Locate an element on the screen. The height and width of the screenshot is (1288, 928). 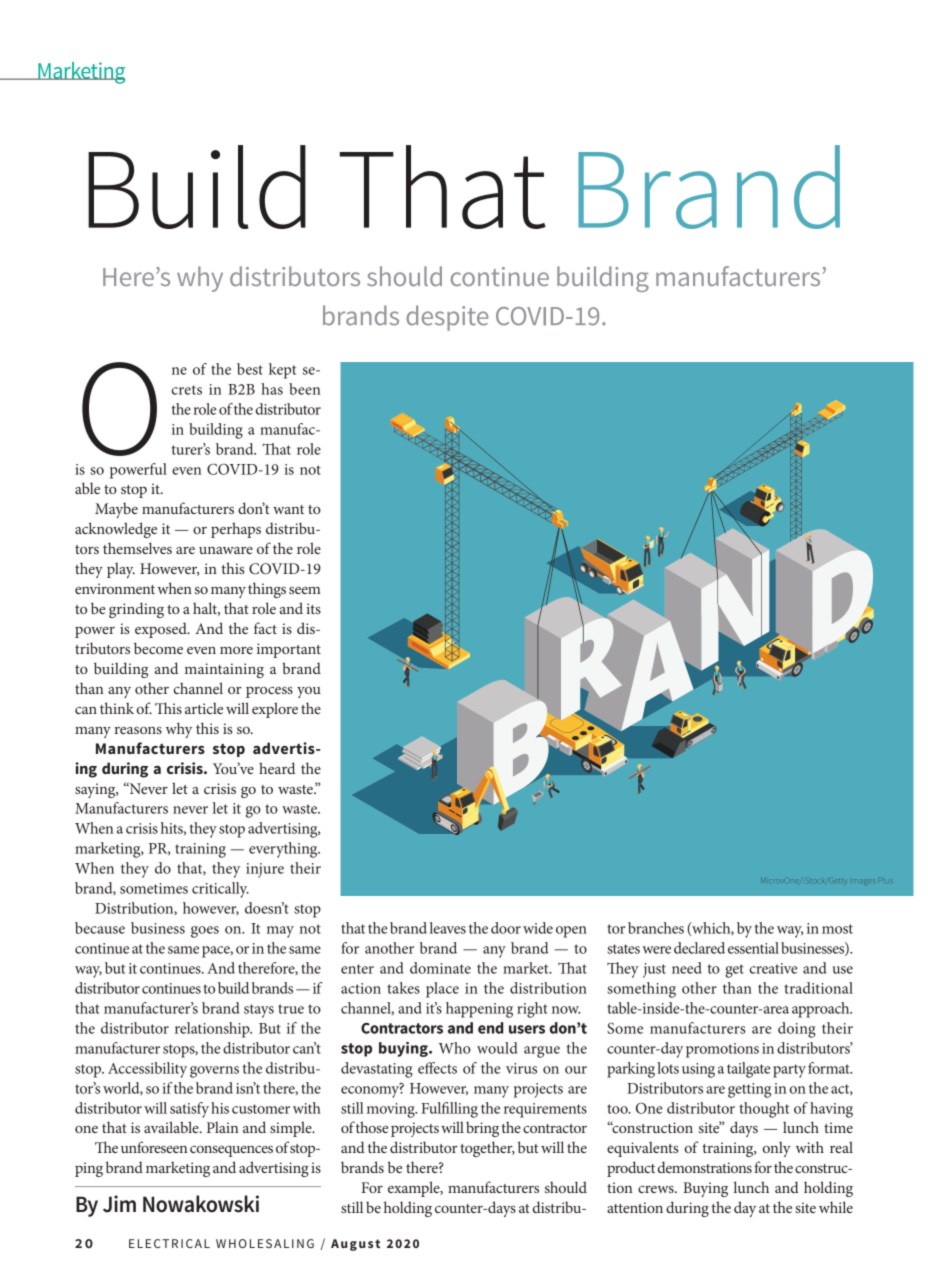
everything is located at coordinates (284, 850).
